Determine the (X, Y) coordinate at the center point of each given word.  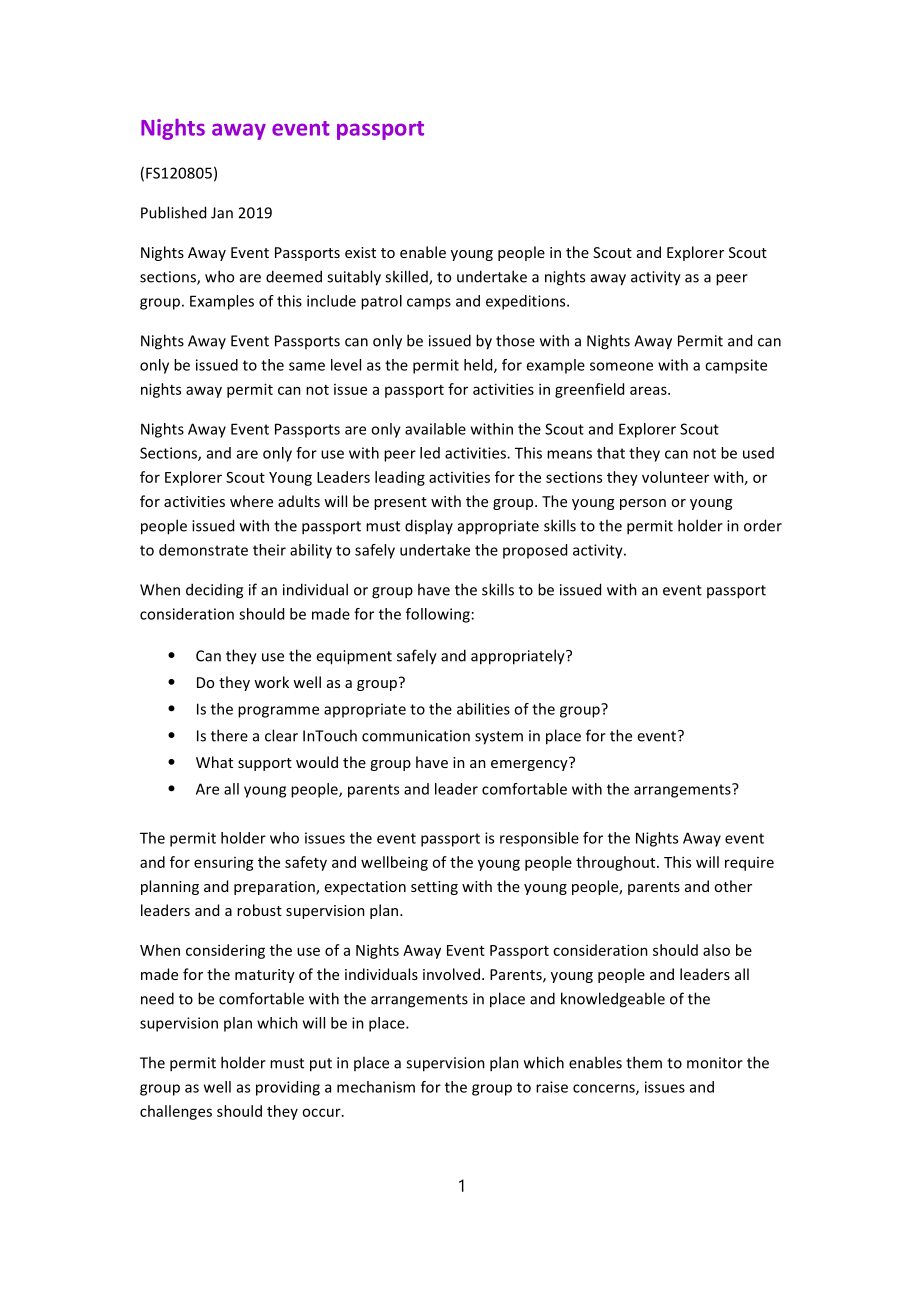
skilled (407, 277)
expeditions (527, 302)
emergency (530, 764)
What (214, 762)
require (749, 864)
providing (288, 1088)
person (643, 504)
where (251, 501)
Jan (222, 213)
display (429, 527)
